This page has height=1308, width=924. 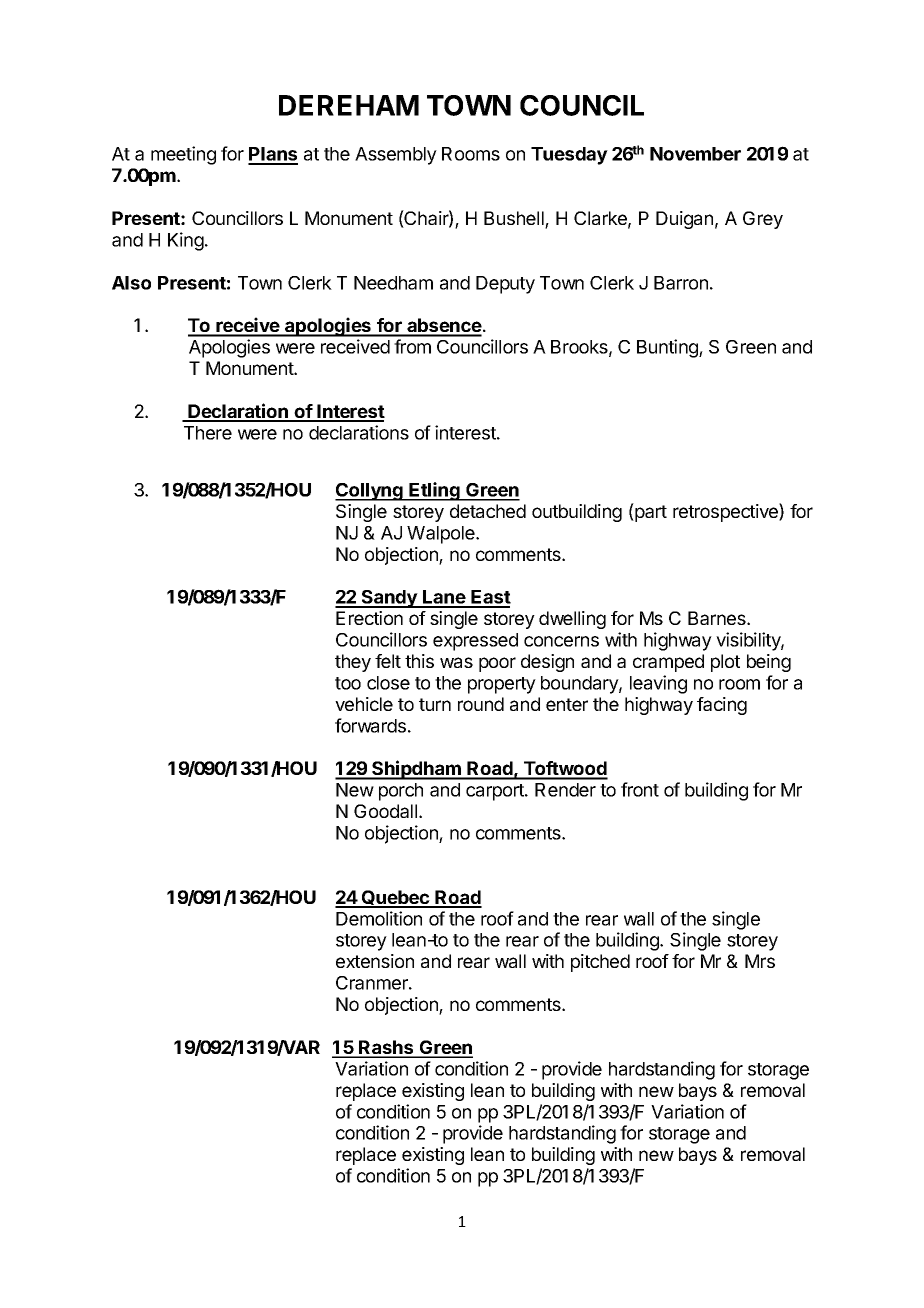 What do you see at coordinates (348, 683) in the page?
I see `too` at bounding box center [348, 683].
